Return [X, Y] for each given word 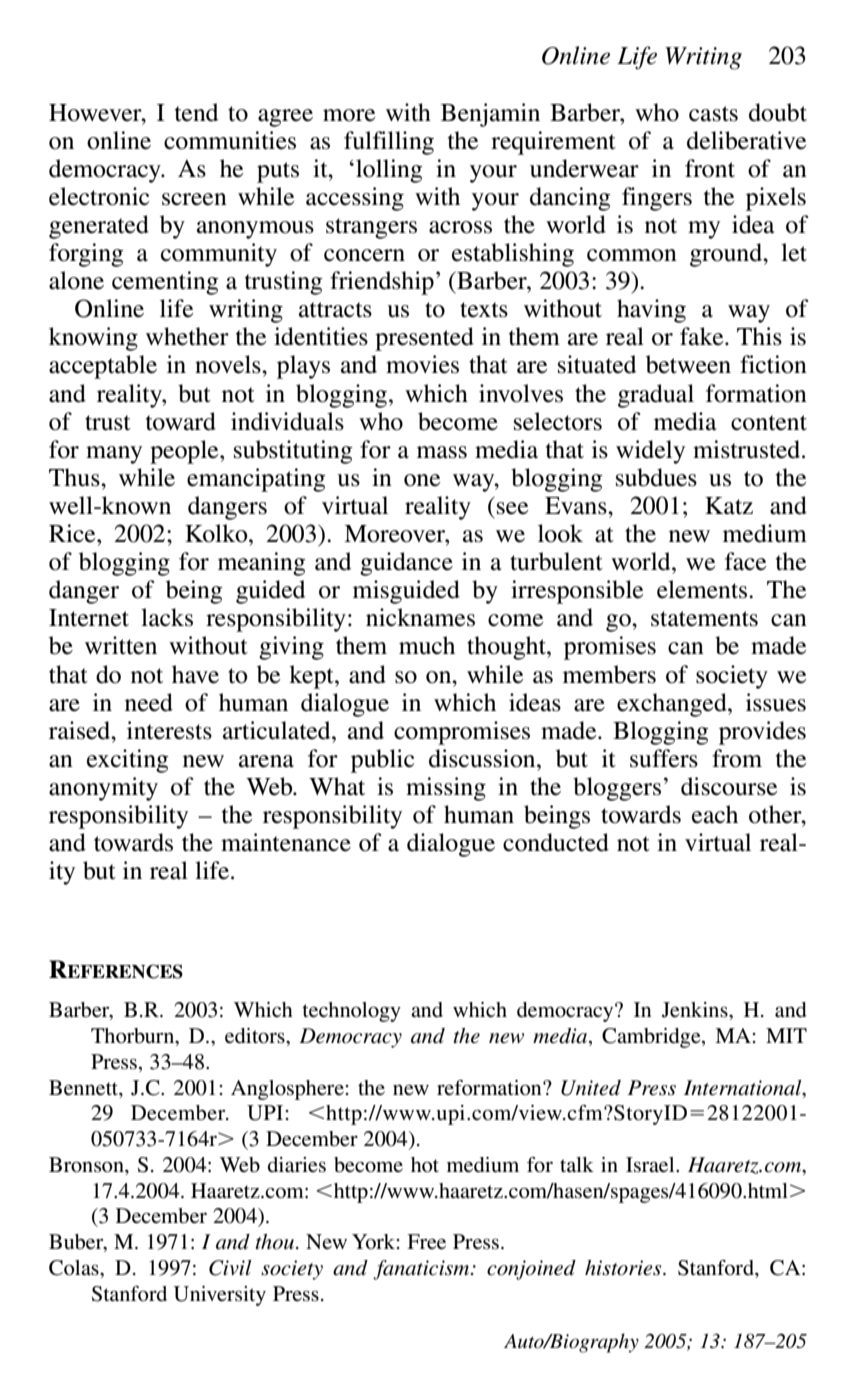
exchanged [673, 705]
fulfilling [389, 143]
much [427, 645]
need [149, 702]
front [710, 168]
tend [196, 112]
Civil [230, 1268]
